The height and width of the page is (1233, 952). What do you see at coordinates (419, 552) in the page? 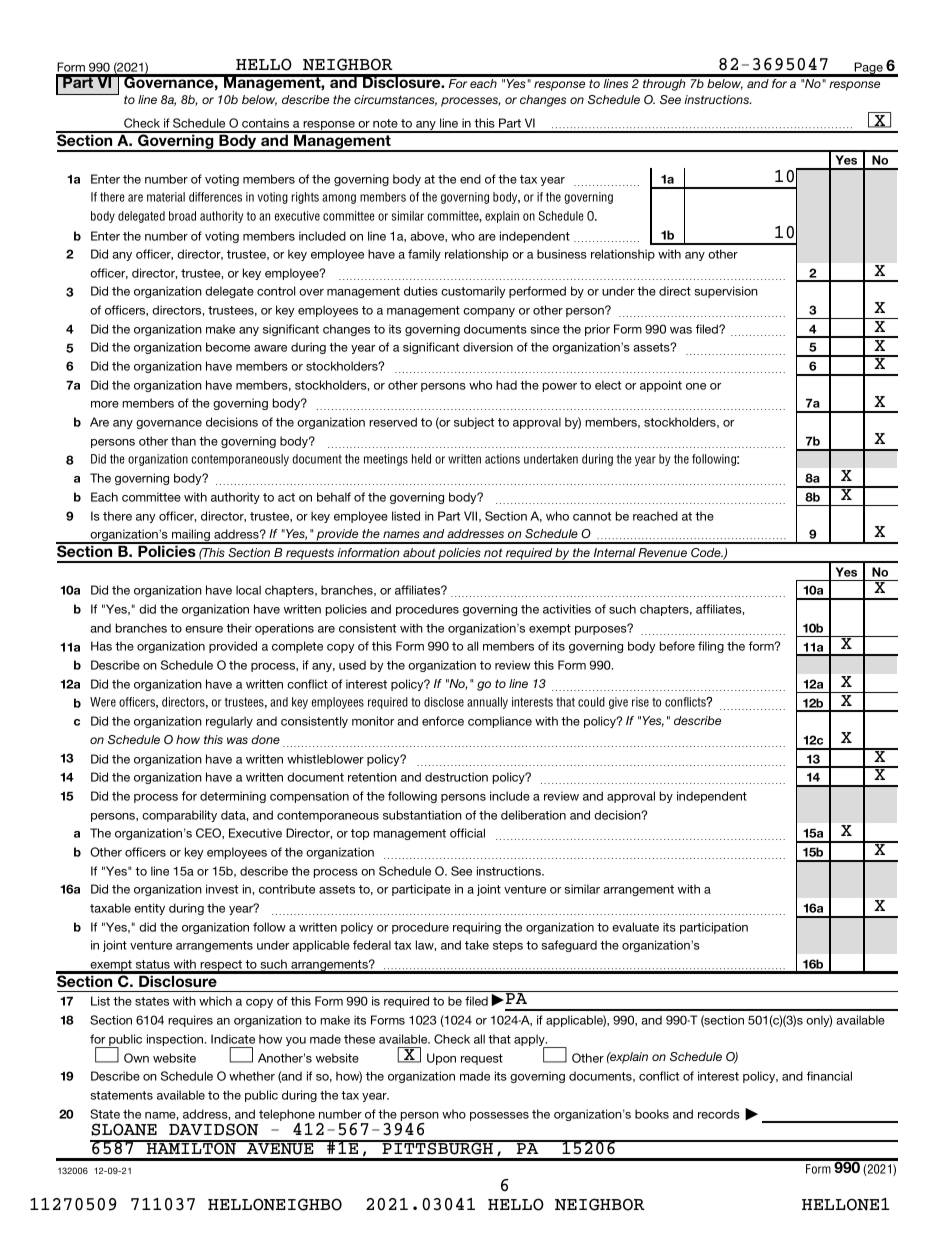
I see `about` at bounding box center [419, 552].
